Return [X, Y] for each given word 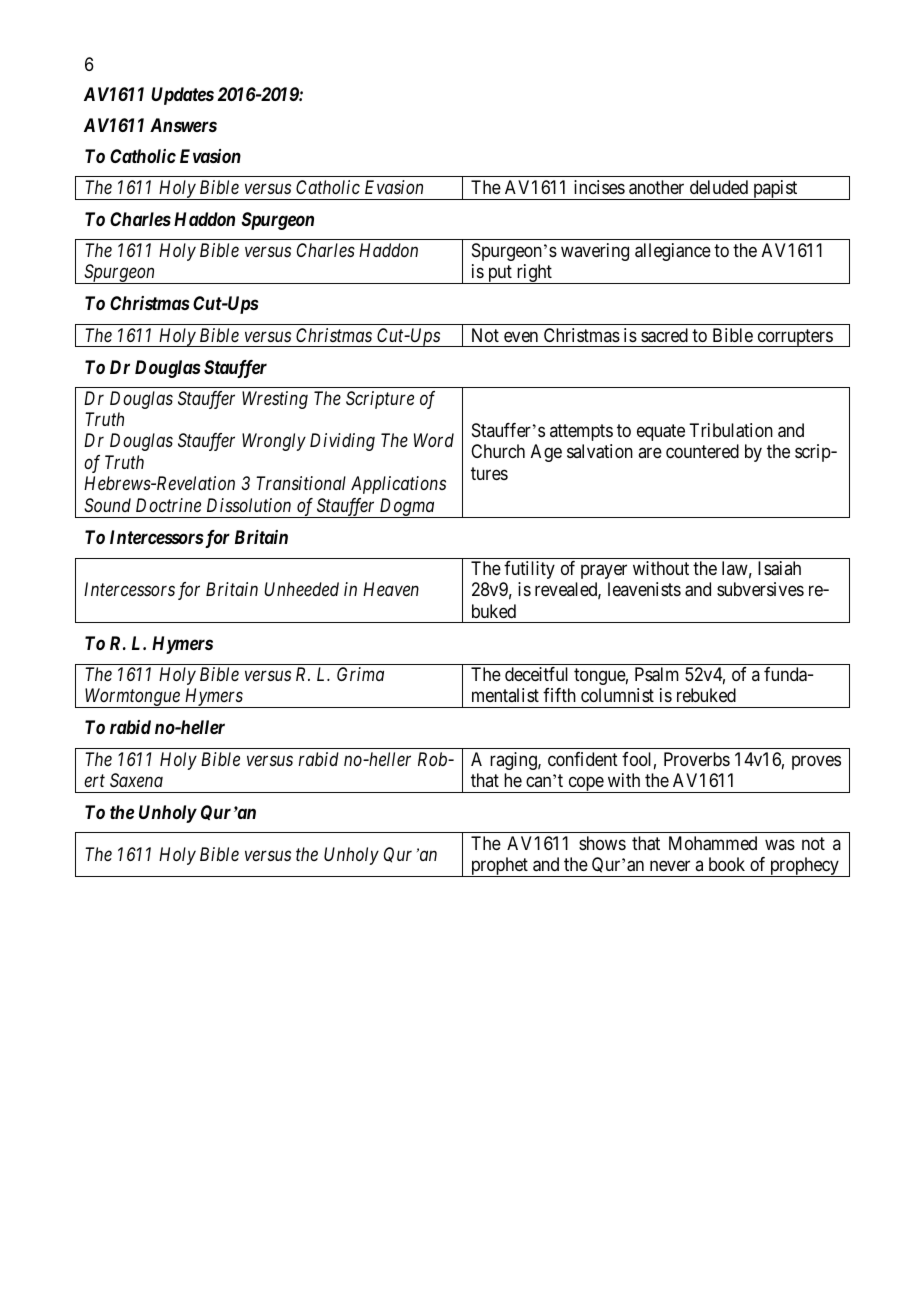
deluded [719, 187]
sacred [664, 335]
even [521, 336]
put [500, 275]
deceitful [536, 674]
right [534, 274]
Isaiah [779, 568]
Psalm [657, 674]
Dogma [407, 508]
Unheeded [301, 589]
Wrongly [274, 442]
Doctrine [168, 505]
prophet [499, 867]
